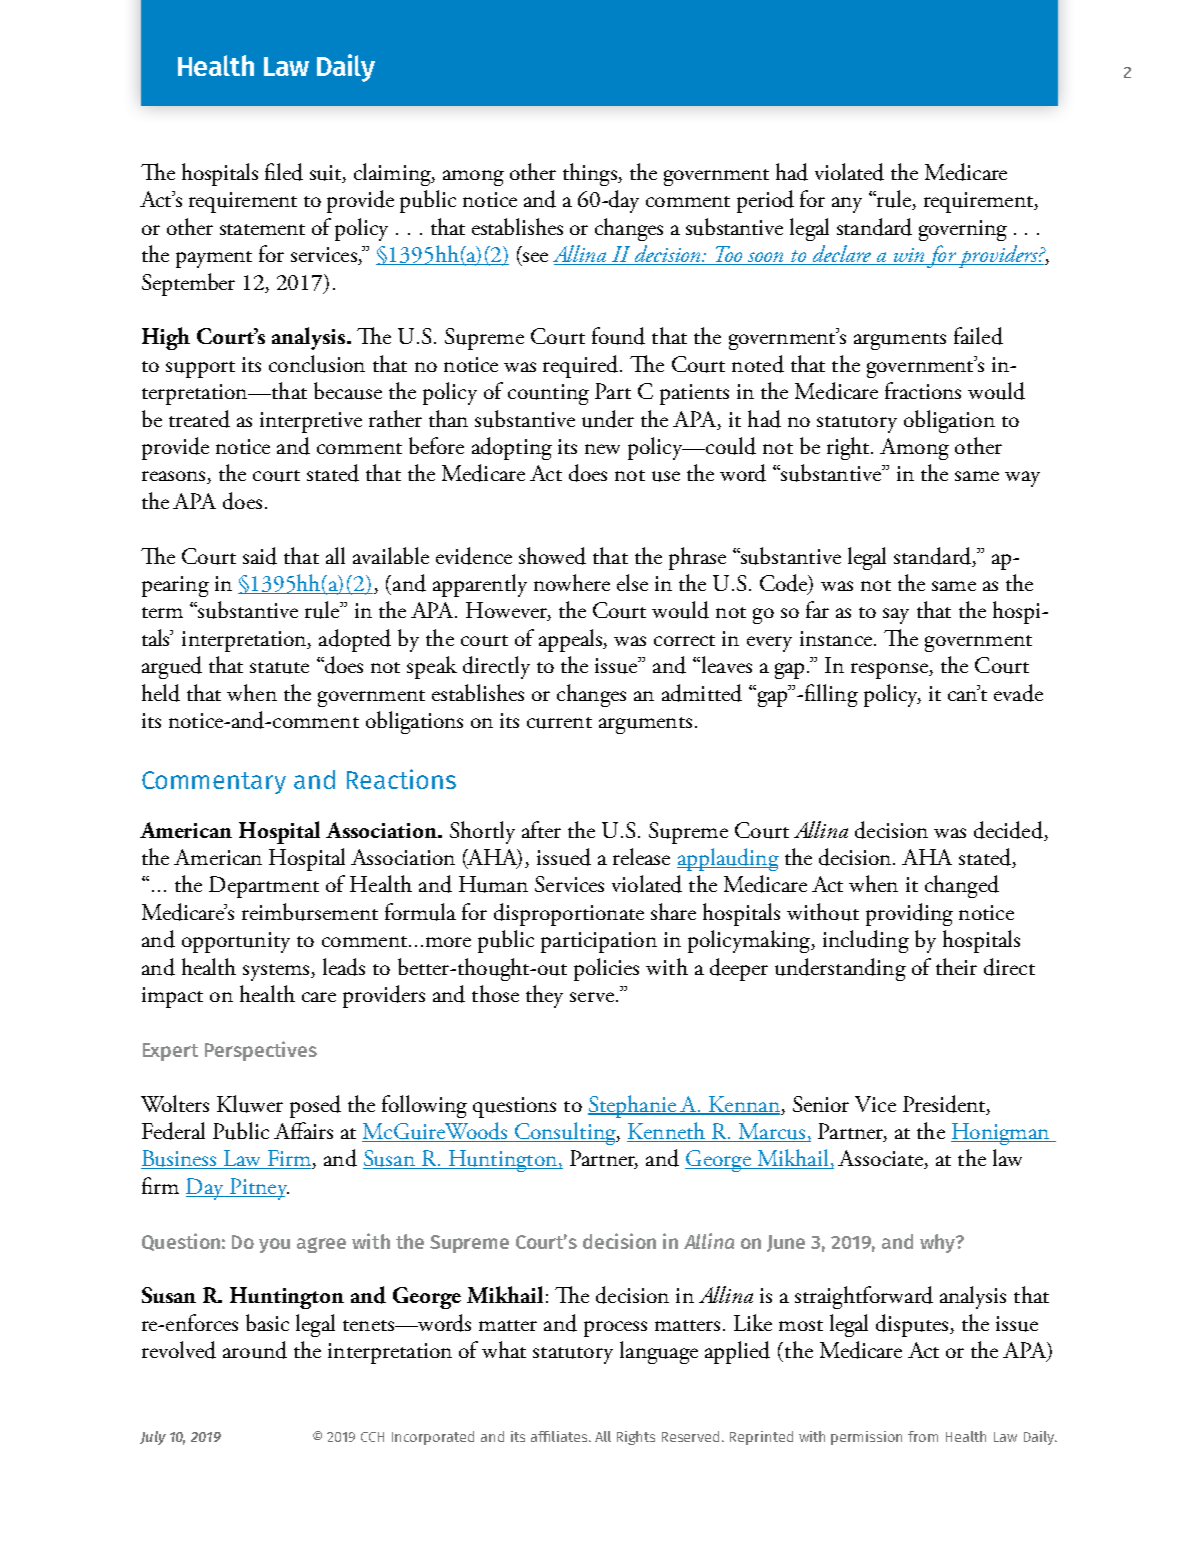  What do you see at coordinates (591, 174) in the screenshot?
I see `things` at bounding box center [591, 174].
